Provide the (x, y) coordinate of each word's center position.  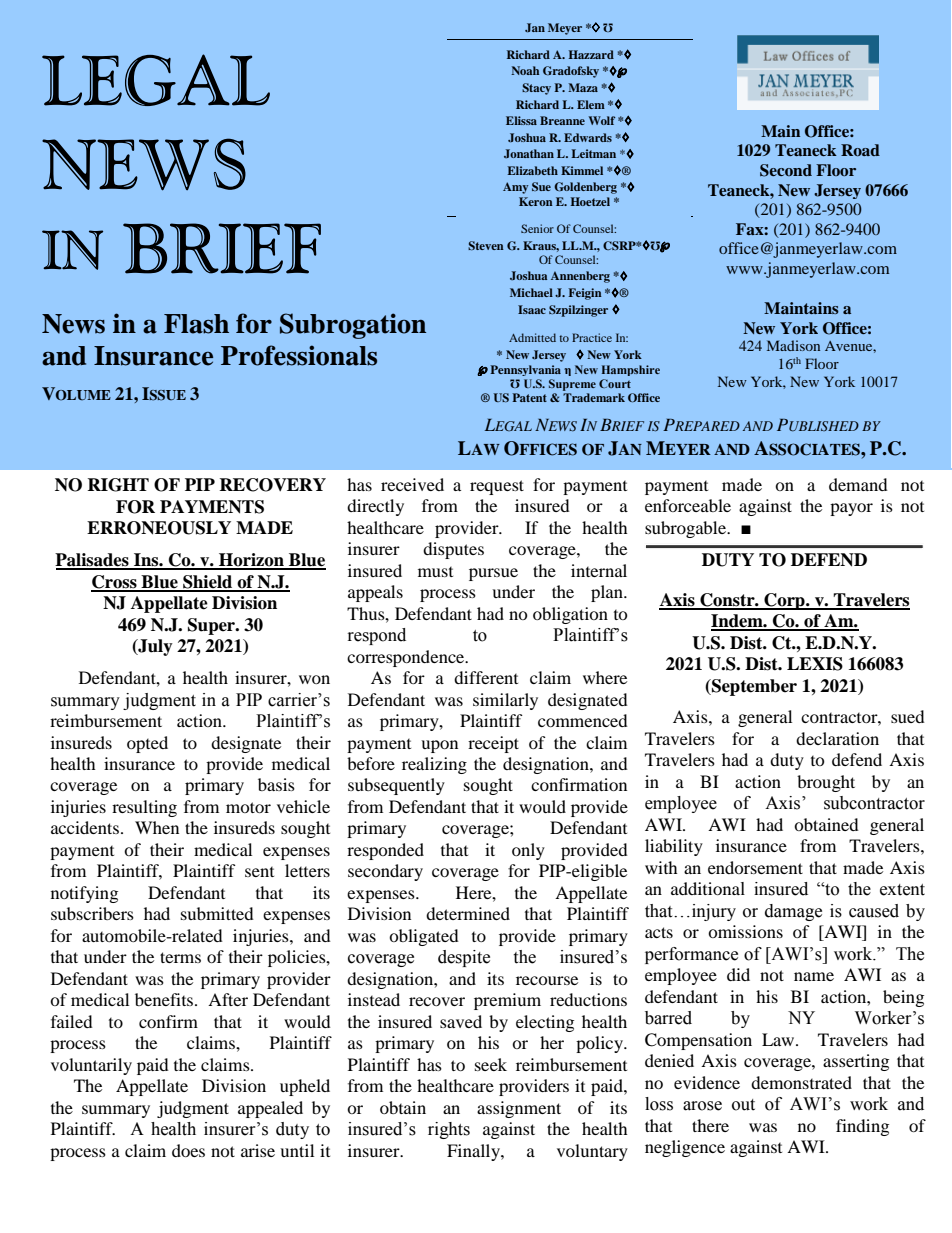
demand (858, 484)
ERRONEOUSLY (159, 528)
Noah (525, 70)
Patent (529, 397)
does (188, 1150)
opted (147, 744)
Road (860, 150)
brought (826, 783)
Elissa (521, 120)
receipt (493, 744)
